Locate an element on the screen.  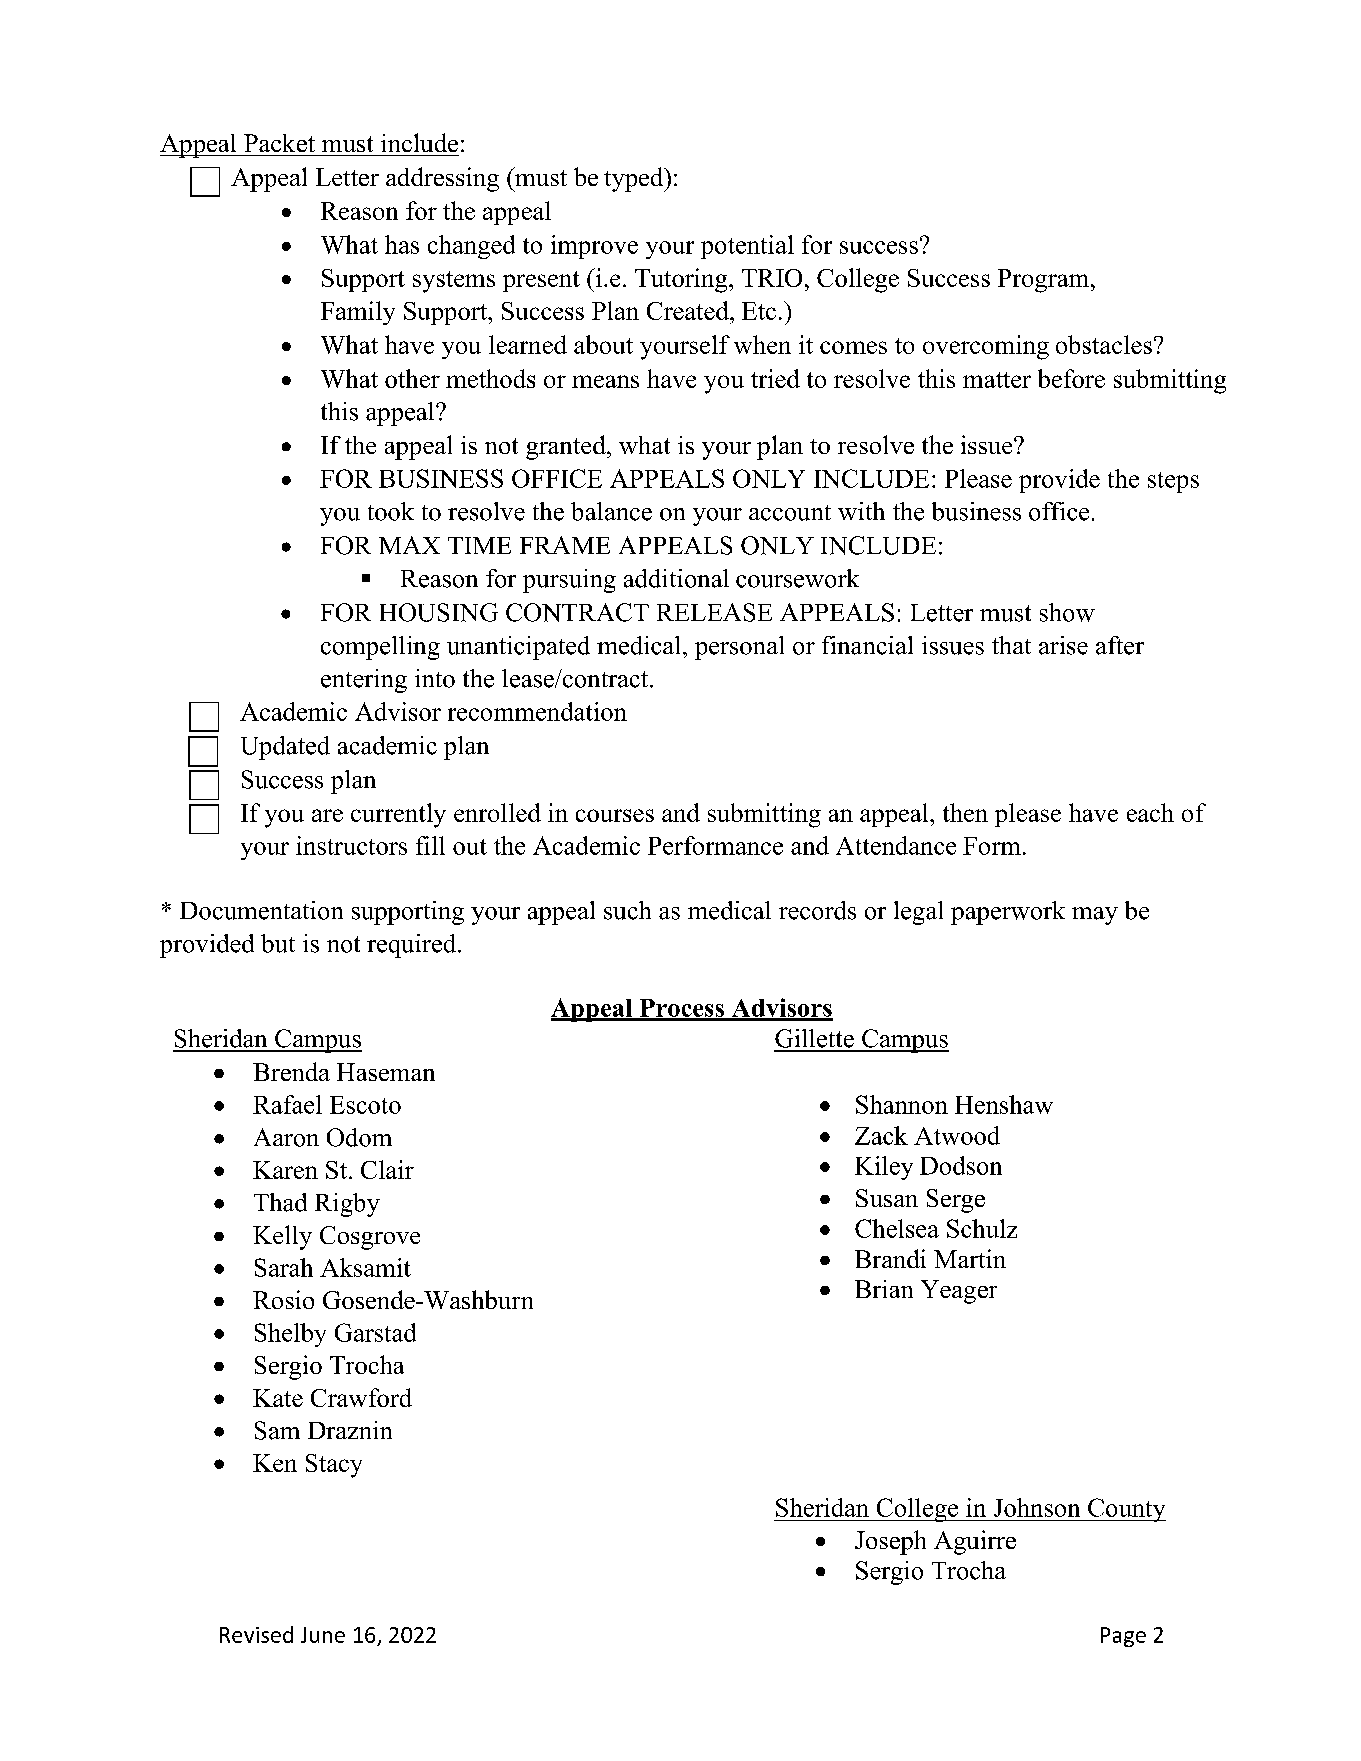
June is located at coordinates (323, 1635).
